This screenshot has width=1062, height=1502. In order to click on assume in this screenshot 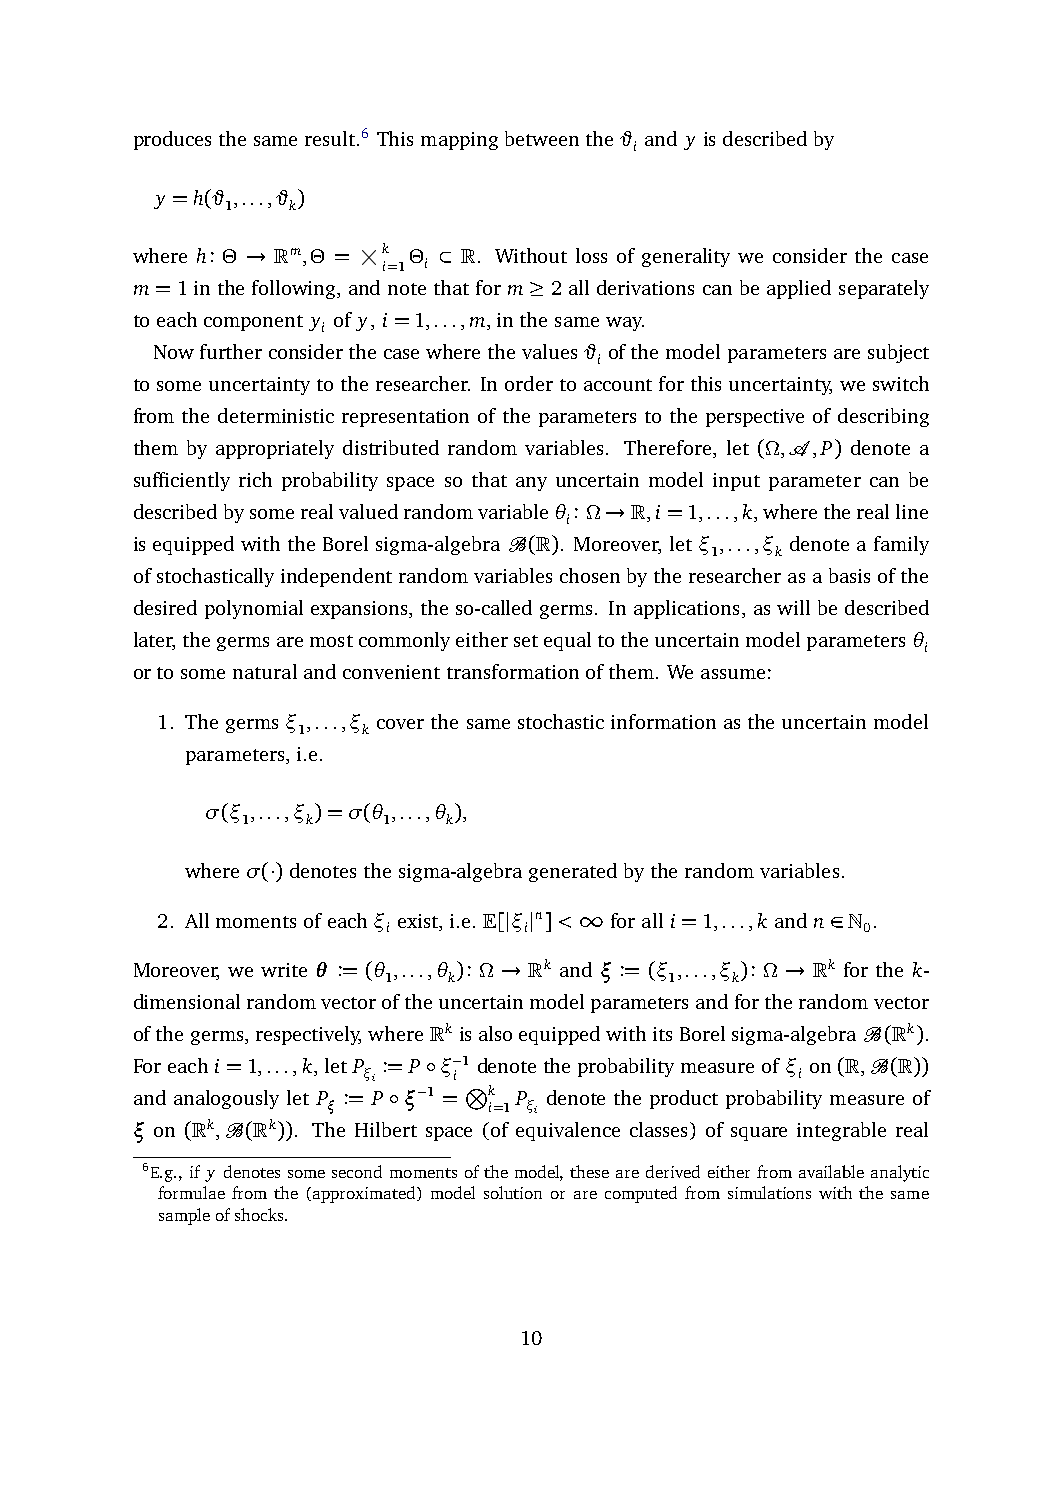, I will do `click(733, 674)`.
